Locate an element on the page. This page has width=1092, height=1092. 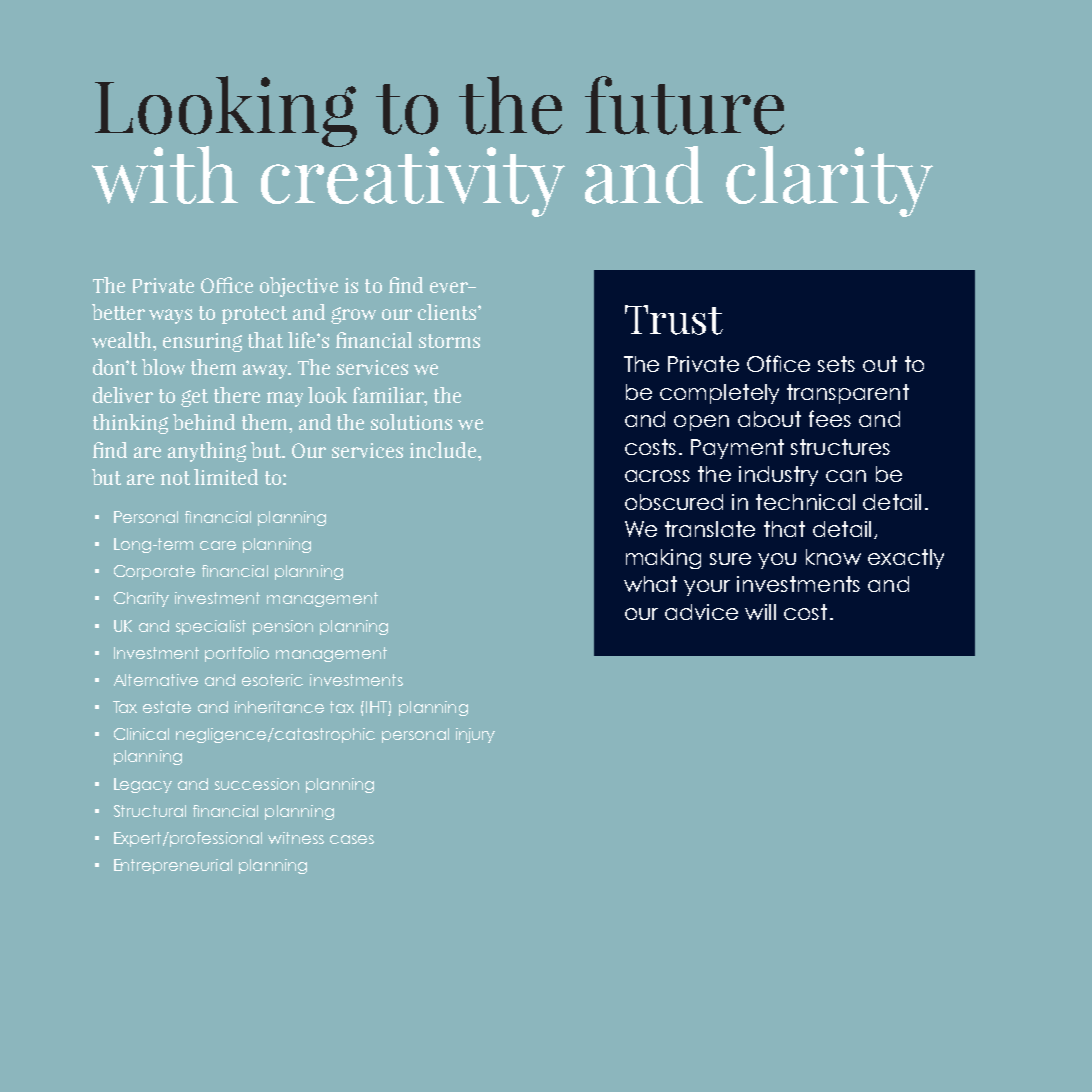
injury is located at coordinates (475, 735).
